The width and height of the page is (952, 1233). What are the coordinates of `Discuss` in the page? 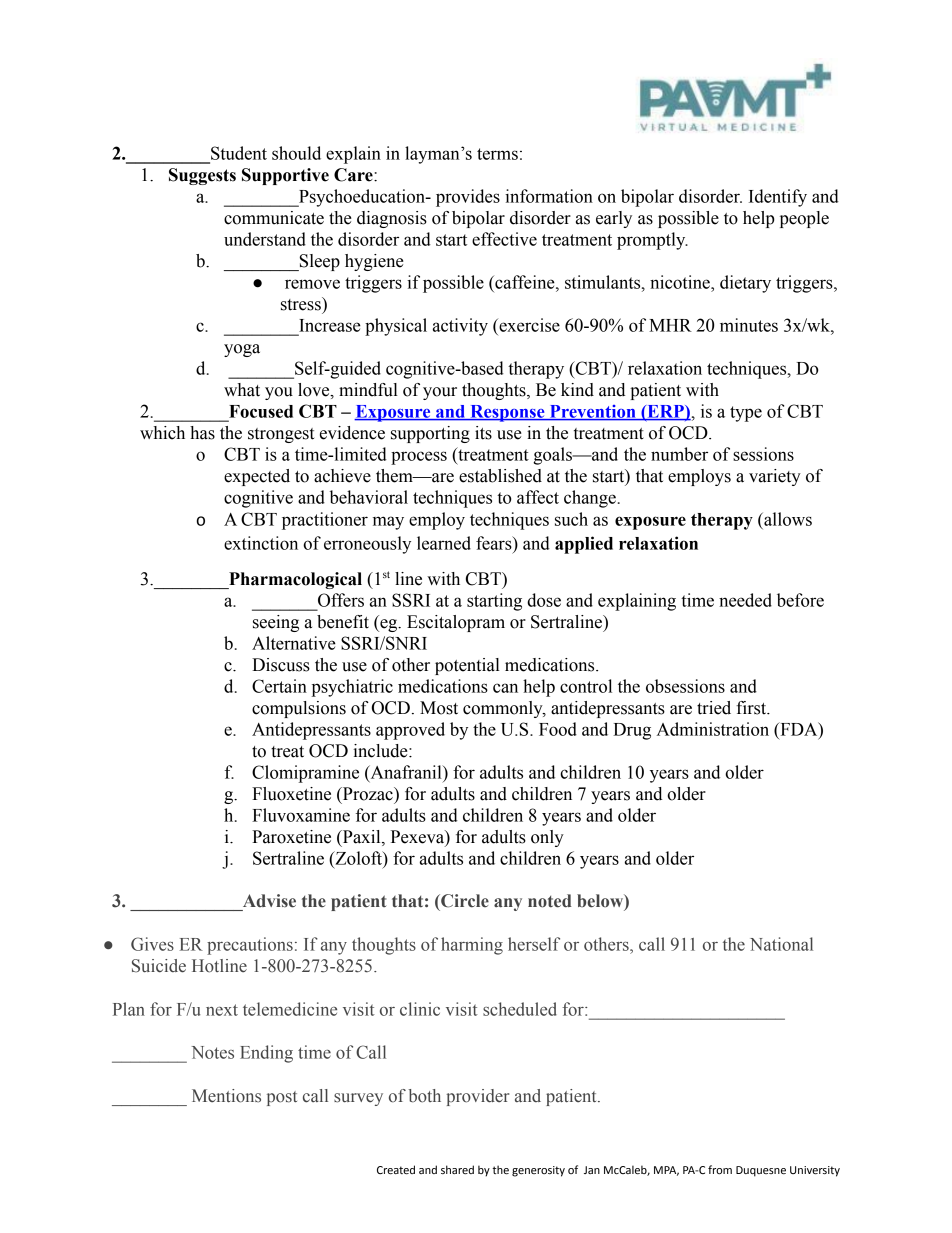 It's located at (281, 665).
